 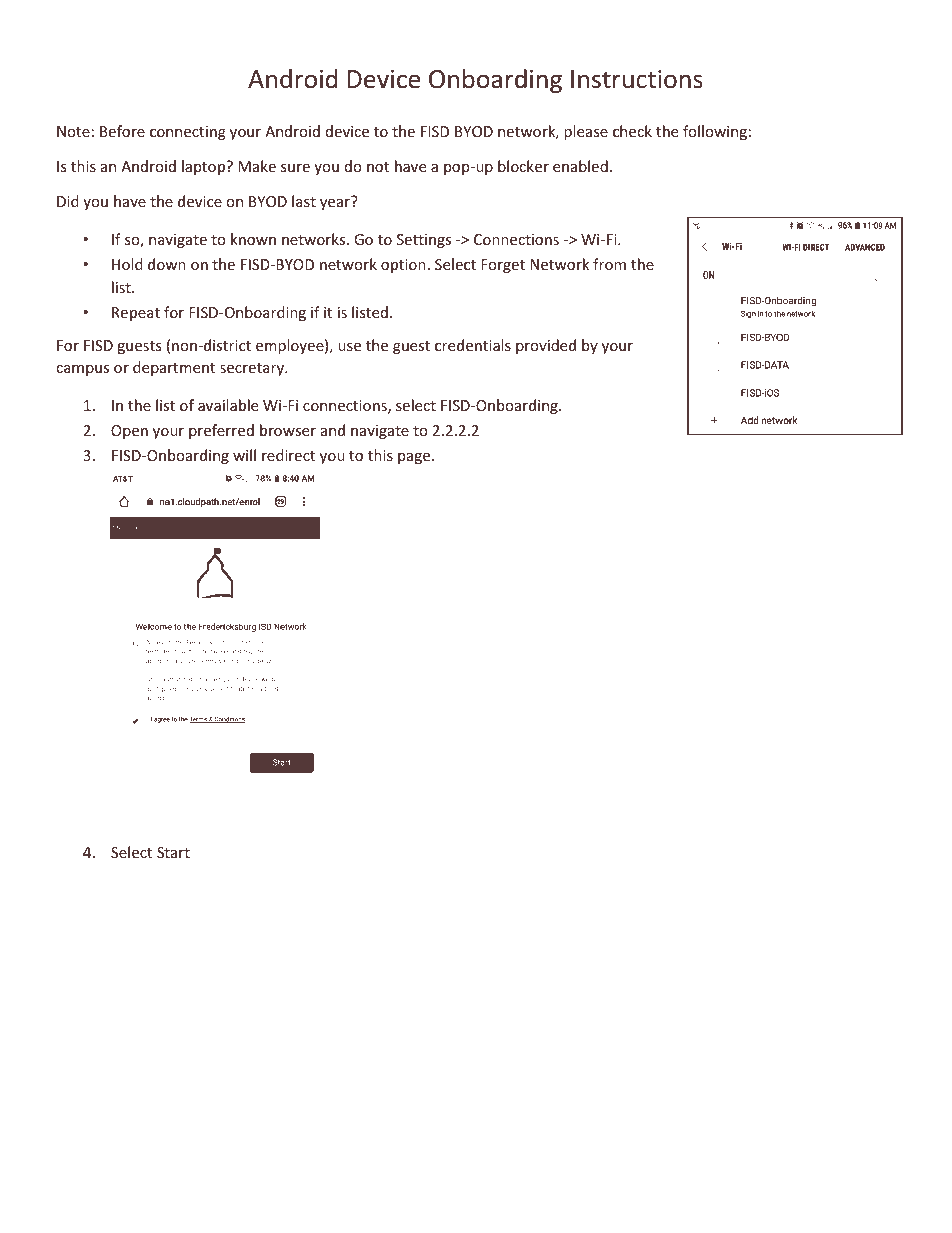 I want to click on sure, so click(x=295, y=168).
